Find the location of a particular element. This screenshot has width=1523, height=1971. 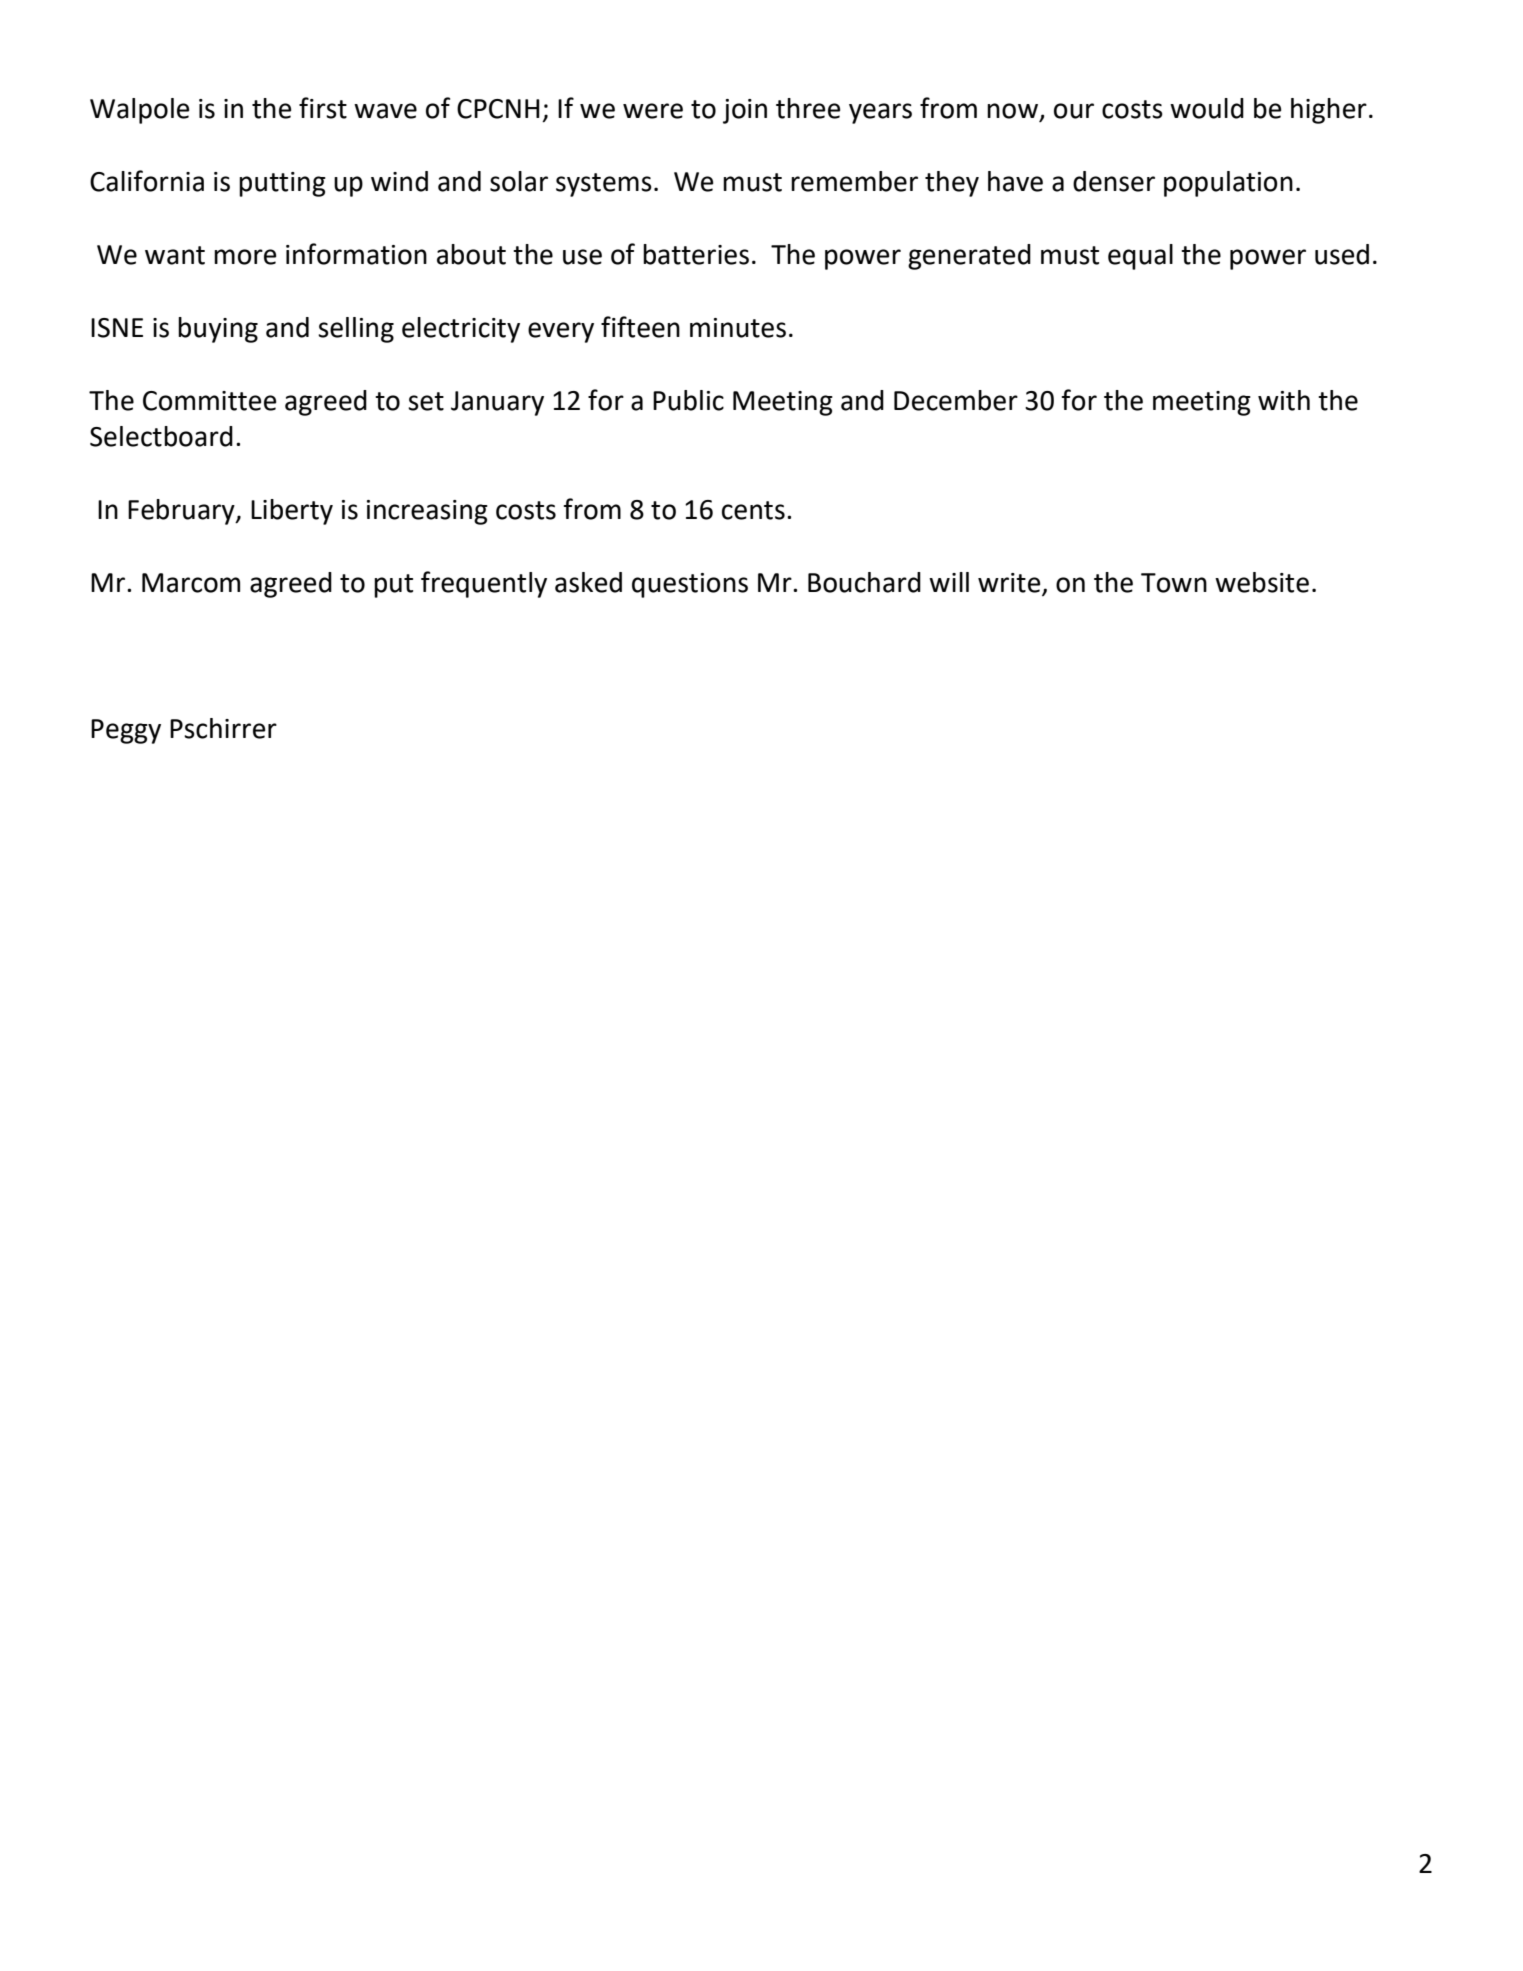

questions is located at coordinates (690, 585).
